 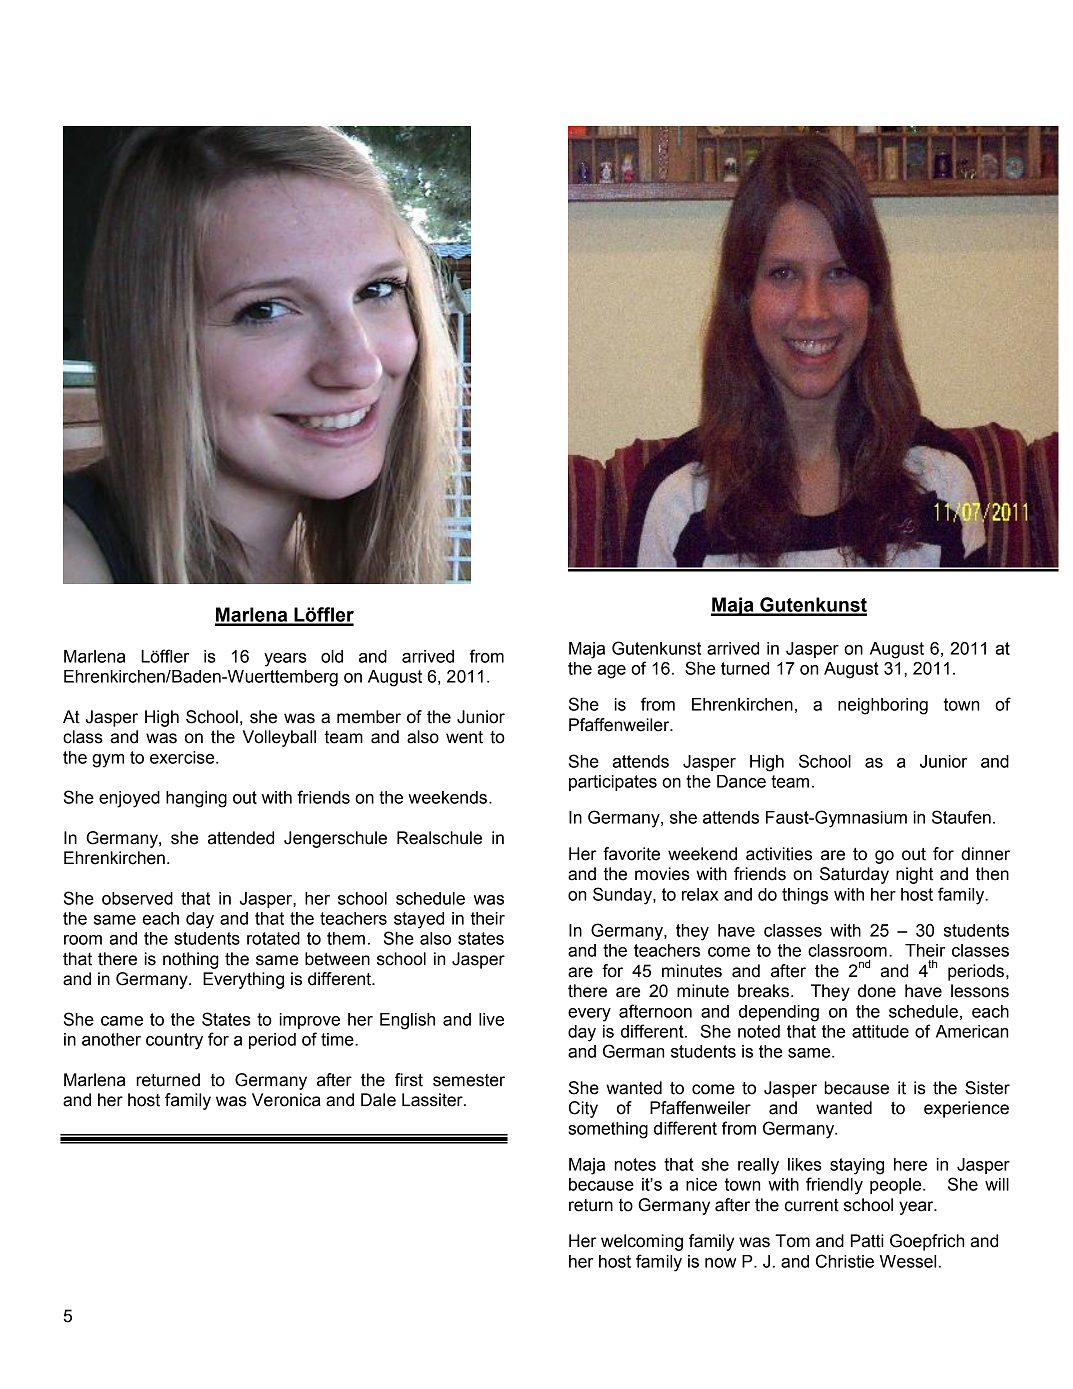 I want to click on age, so click(x=612, y=672).
